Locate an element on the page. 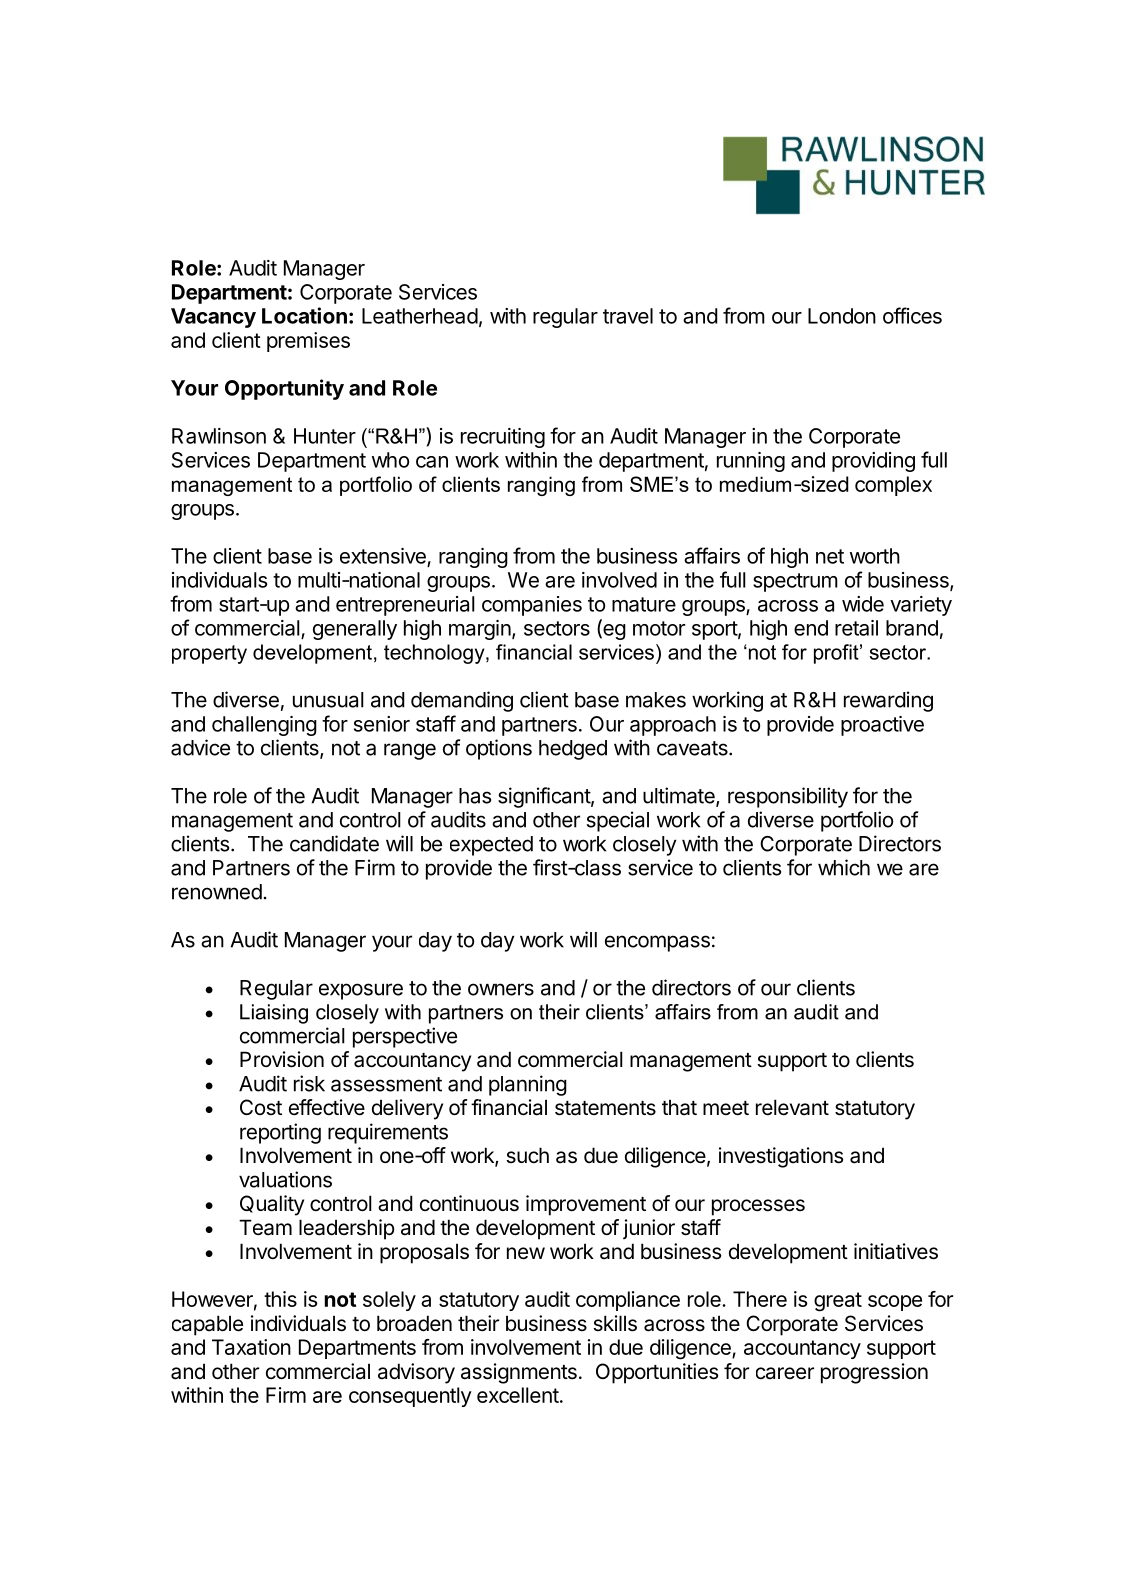 This page has width=1128, height=1596. companies is located at coordinates (532, 606).
